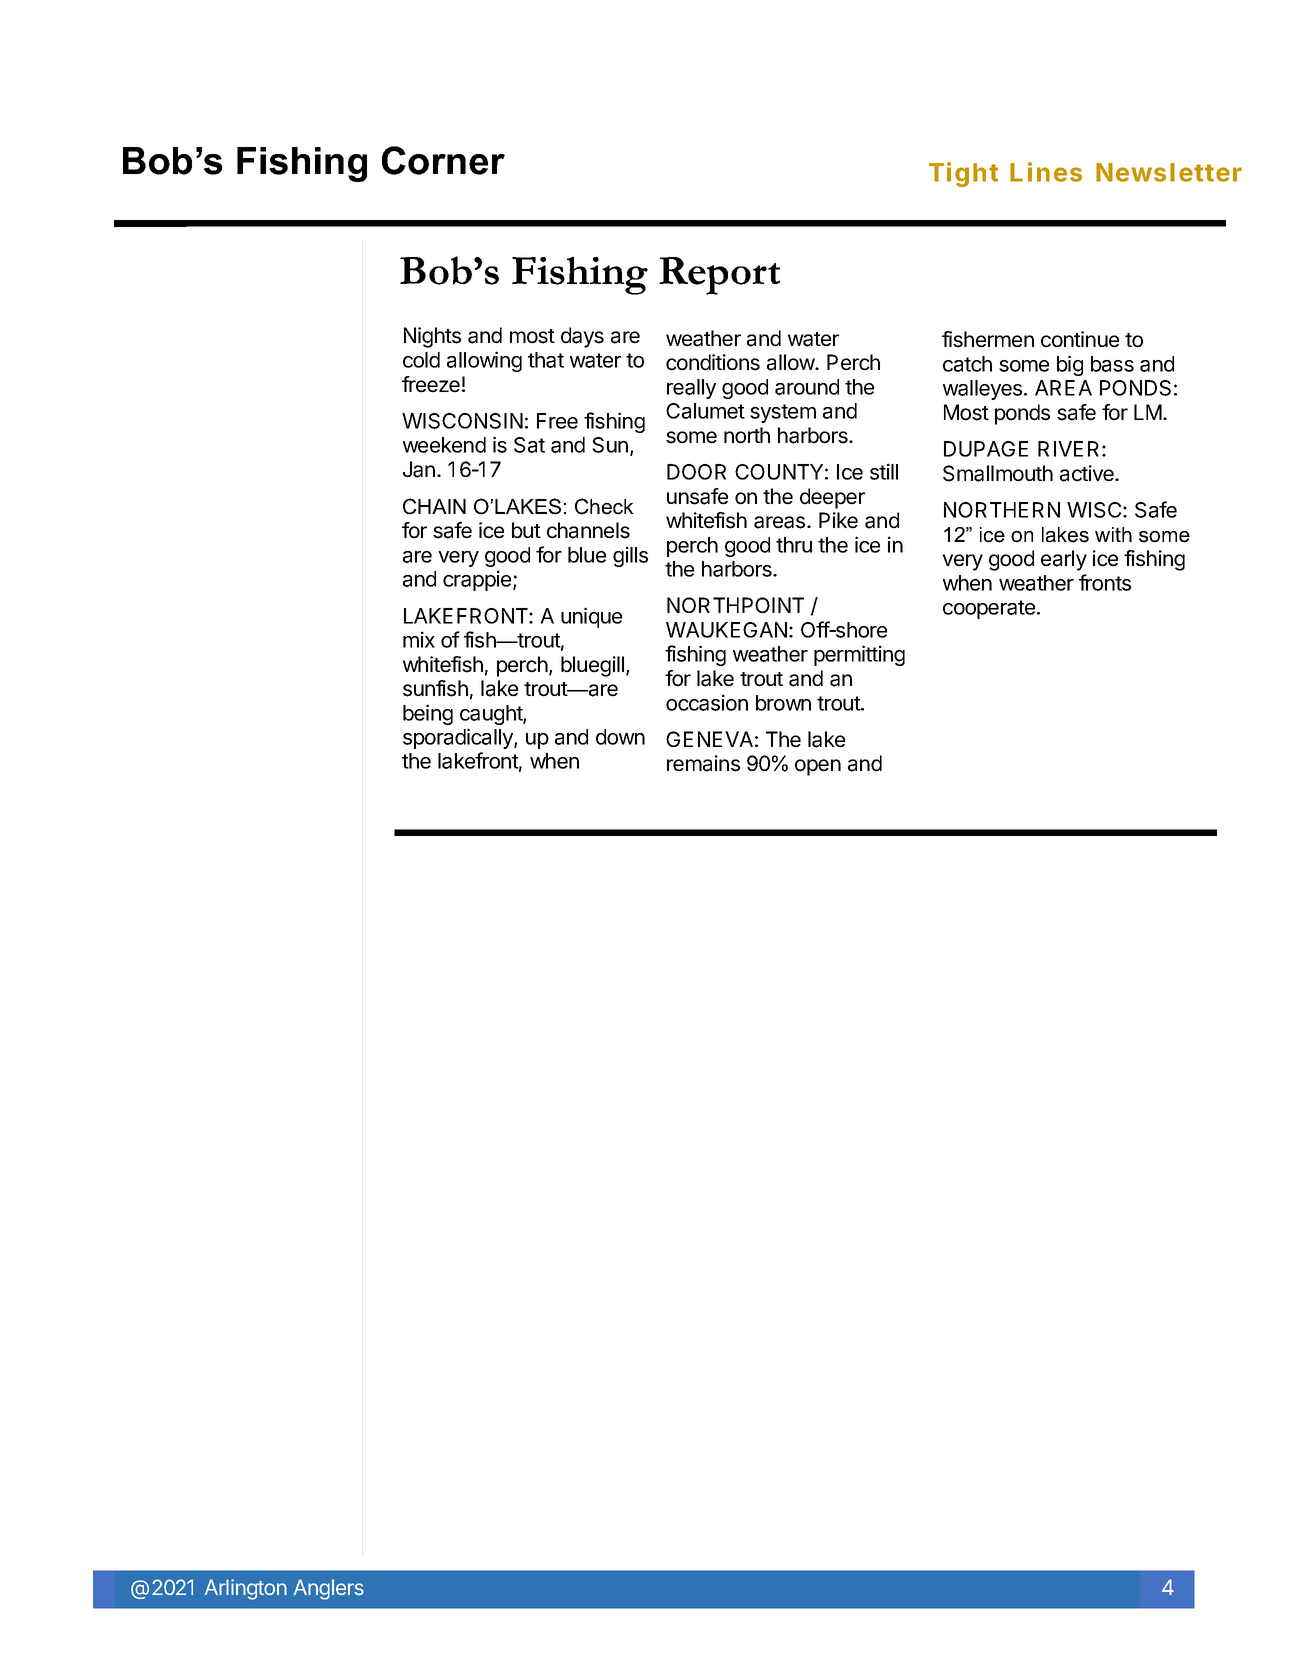 This document has height=1668, width=1289. What do you see at coordinates (443, 160) in the document?
I see `Corner` at bounding box center [443, 160].
